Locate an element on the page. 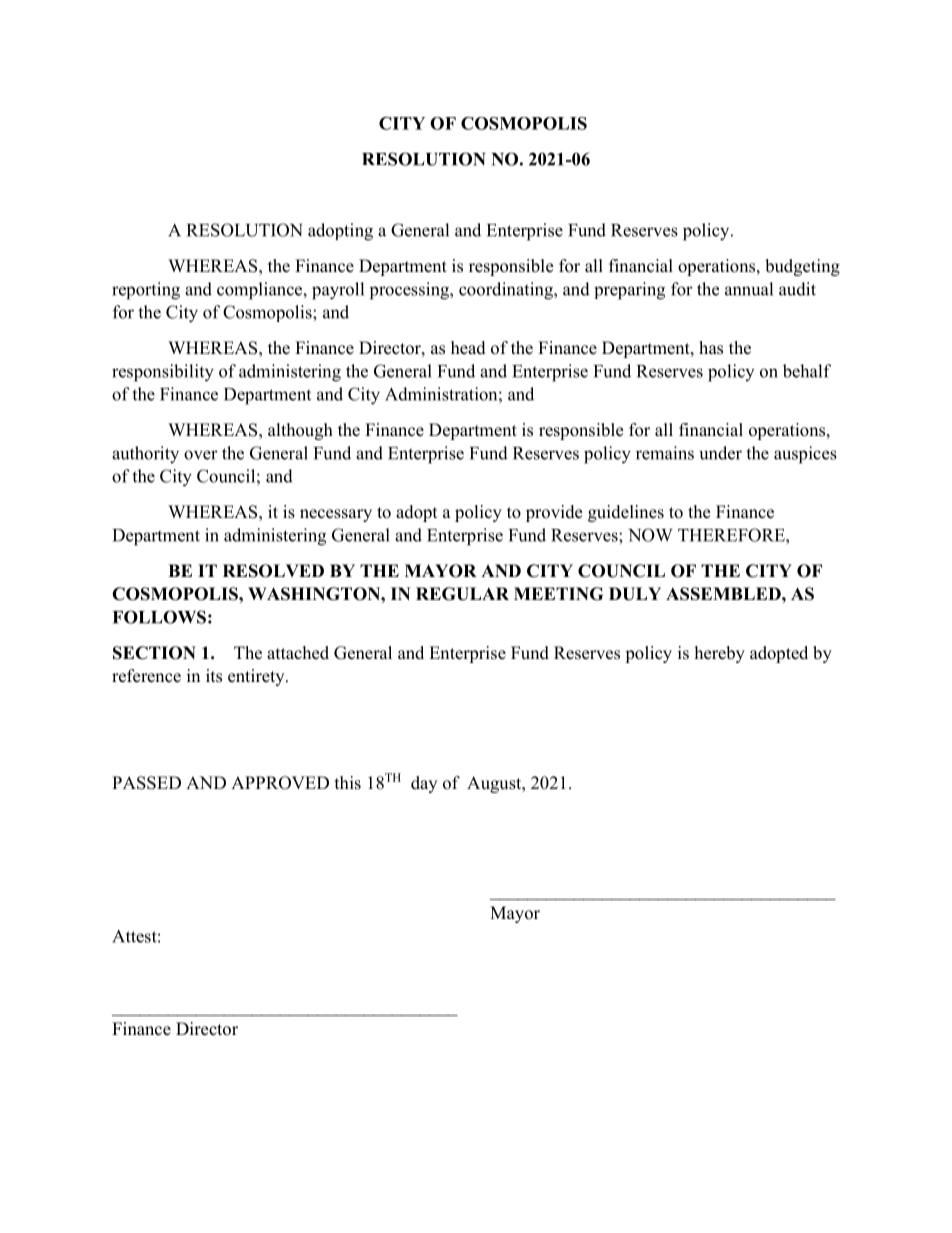 Image resolution: width=952 pixels, height=1233 pixels. APPROVED is located at coordinates (280, 783).
